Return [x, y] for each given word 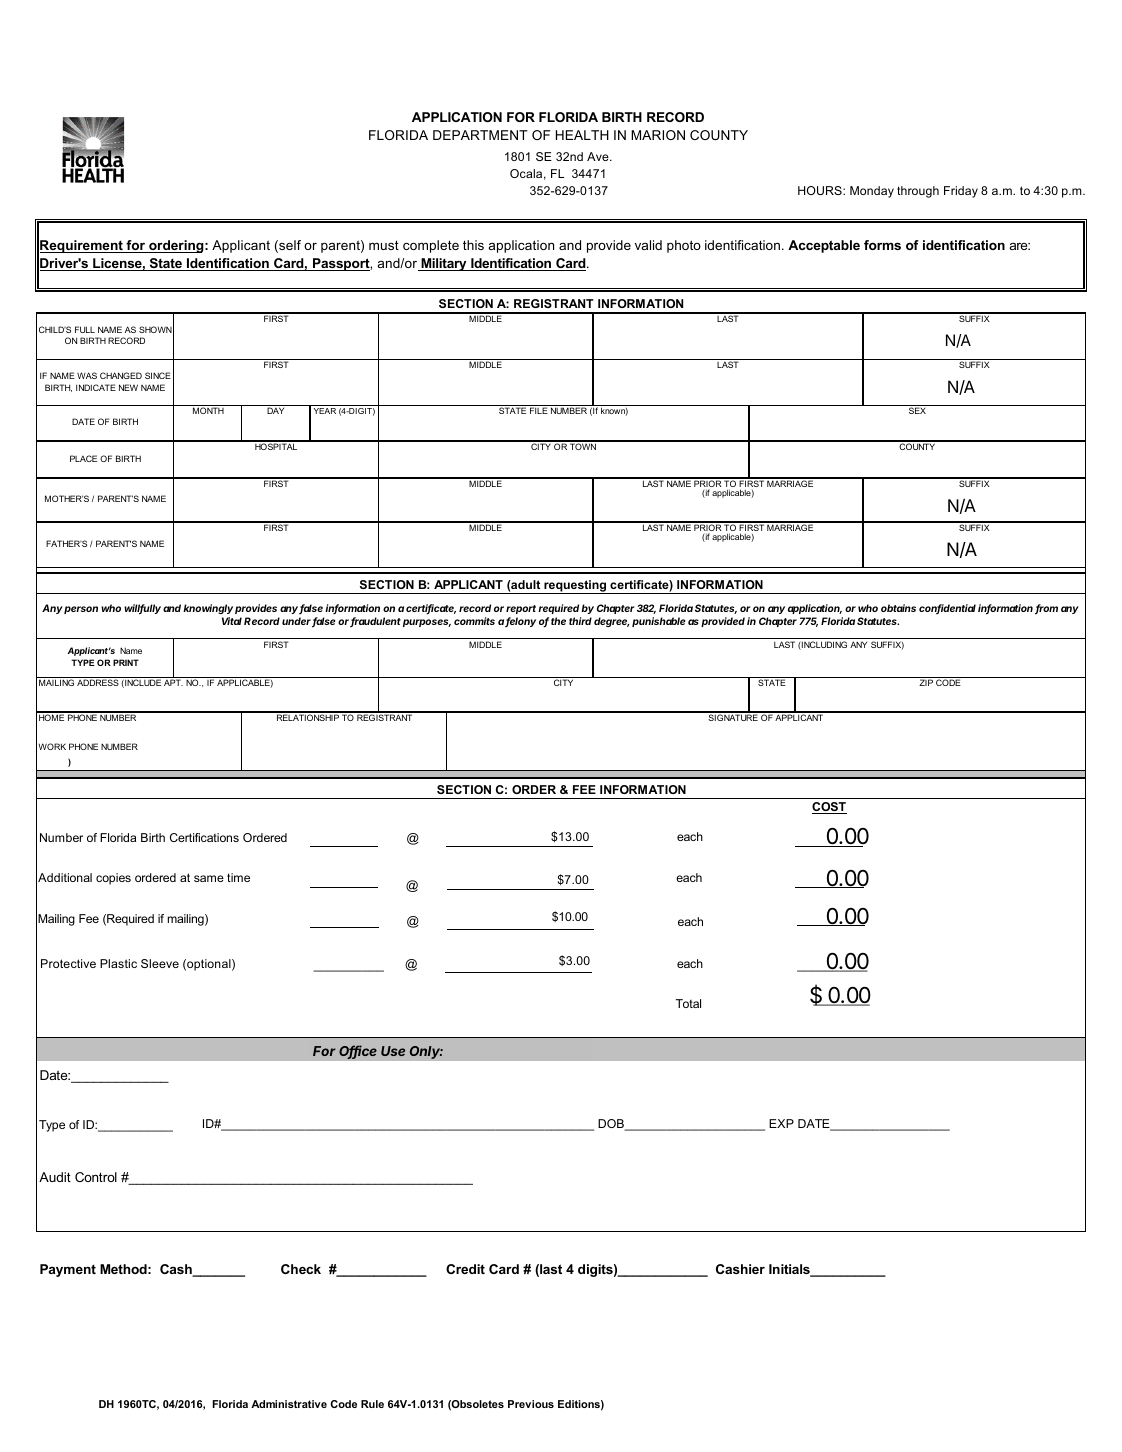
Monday [872, 192]
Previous [531, 1404]
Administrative [289, 1404]
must [384, 245]
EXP [781, 1123]
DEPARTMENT [480, 135]
